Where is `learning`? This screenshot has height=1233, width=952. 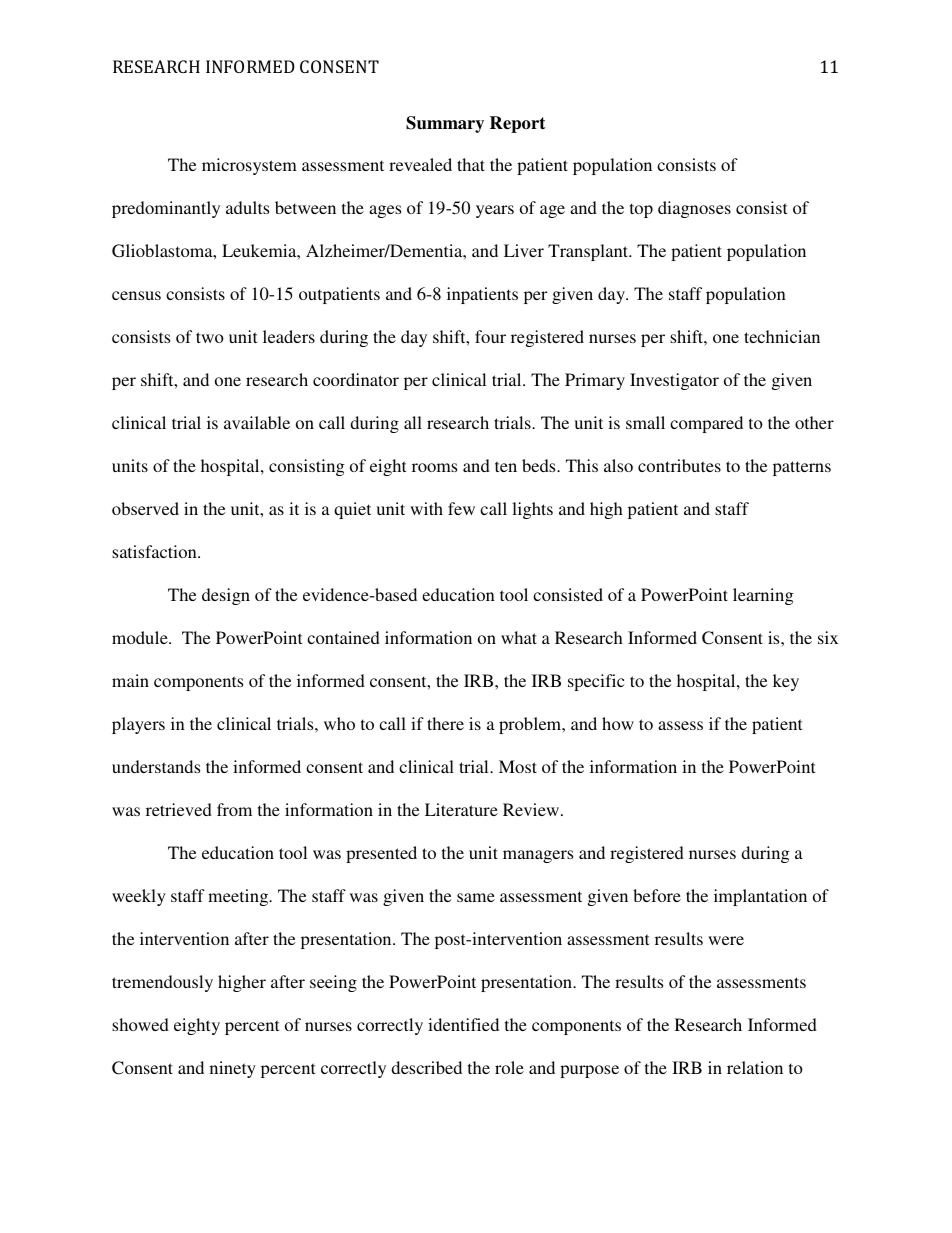
learning is located at coordinates (763, 596).
